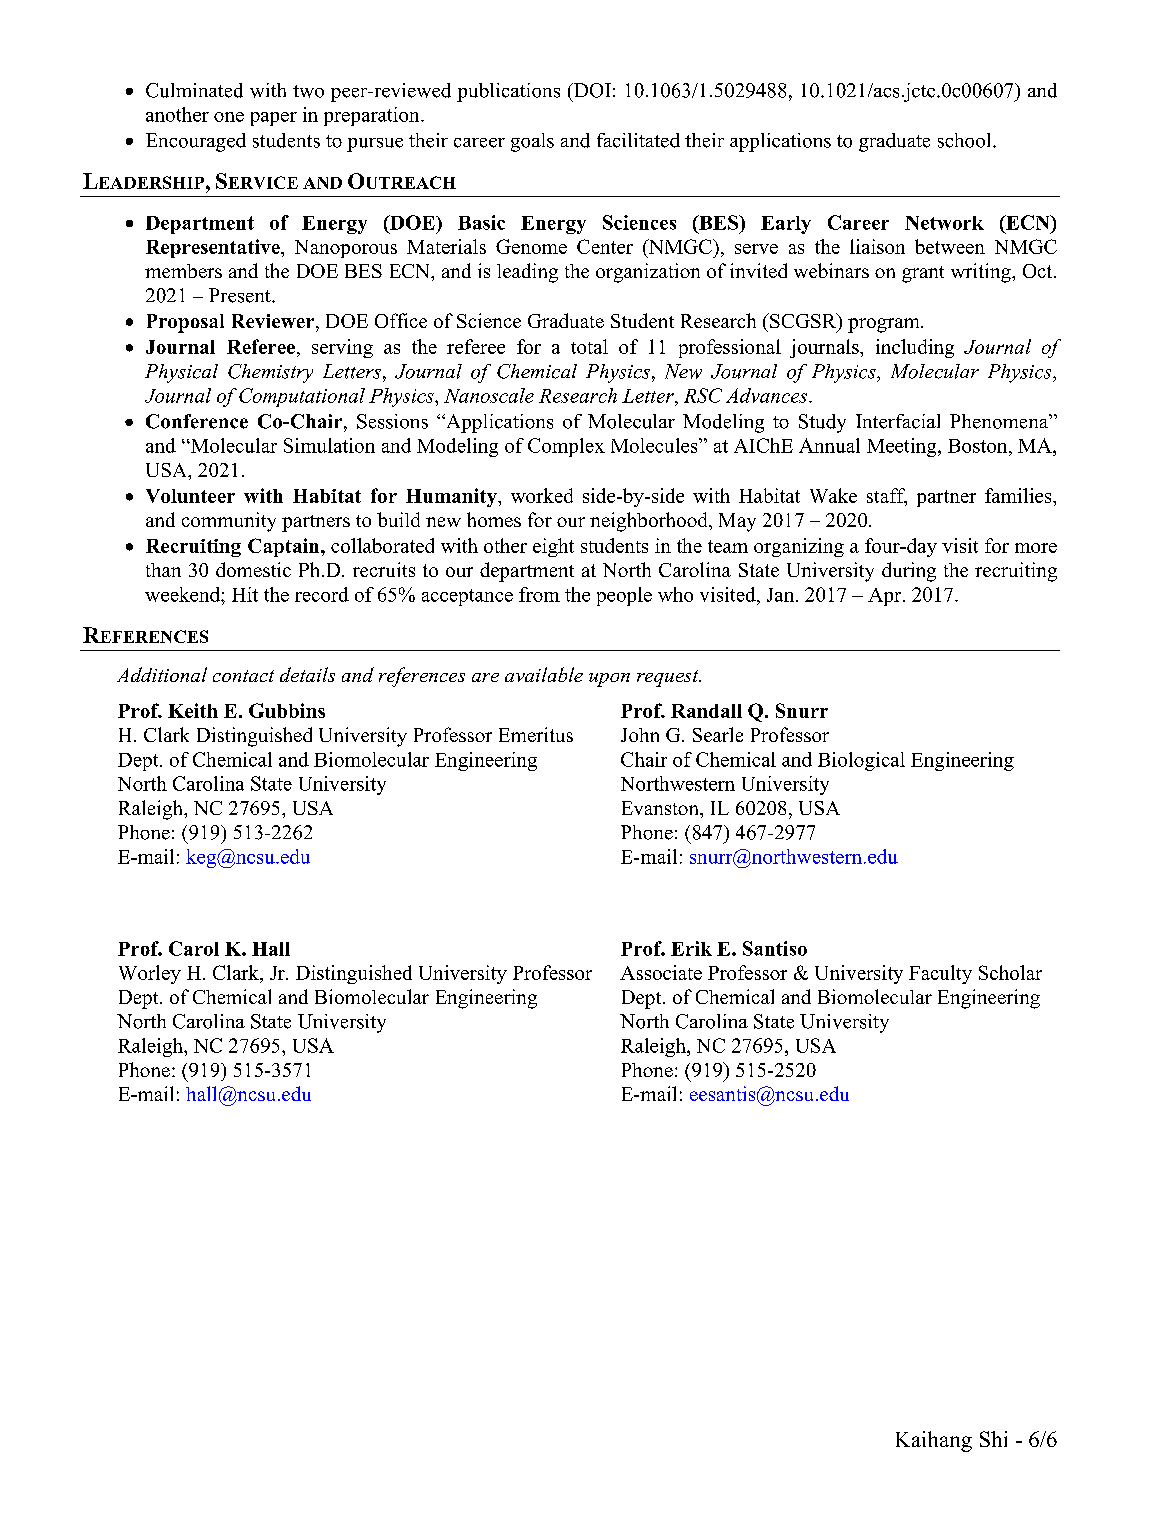  What do you see at coordinates (591, 90) in the screenshot?
I see `DOI` at bounding box center [591, 90].
